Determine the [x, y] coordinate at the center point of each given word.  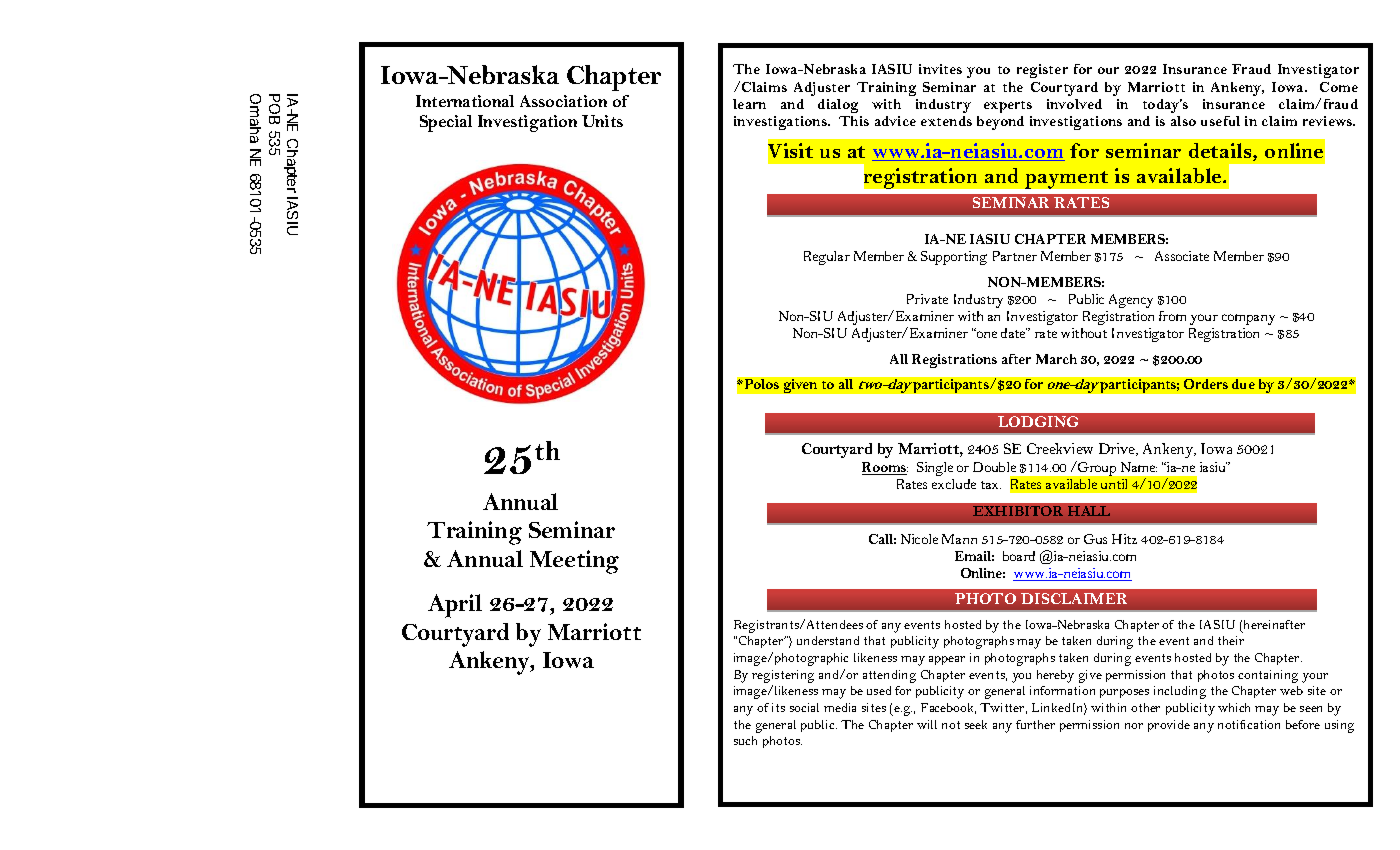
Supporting [954, 258]
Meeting [574, 562]
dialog [838, 106]
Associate [1182, 256]
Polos [760, 384]
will [927, 724]
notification [1249, 724]
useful [1220, 121]
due [1243, 384]
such [745, 740]
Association [563, 101]
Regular [827, 258]
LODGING [1038, 421]
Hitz [1124, 539]
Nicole [919, 539]
